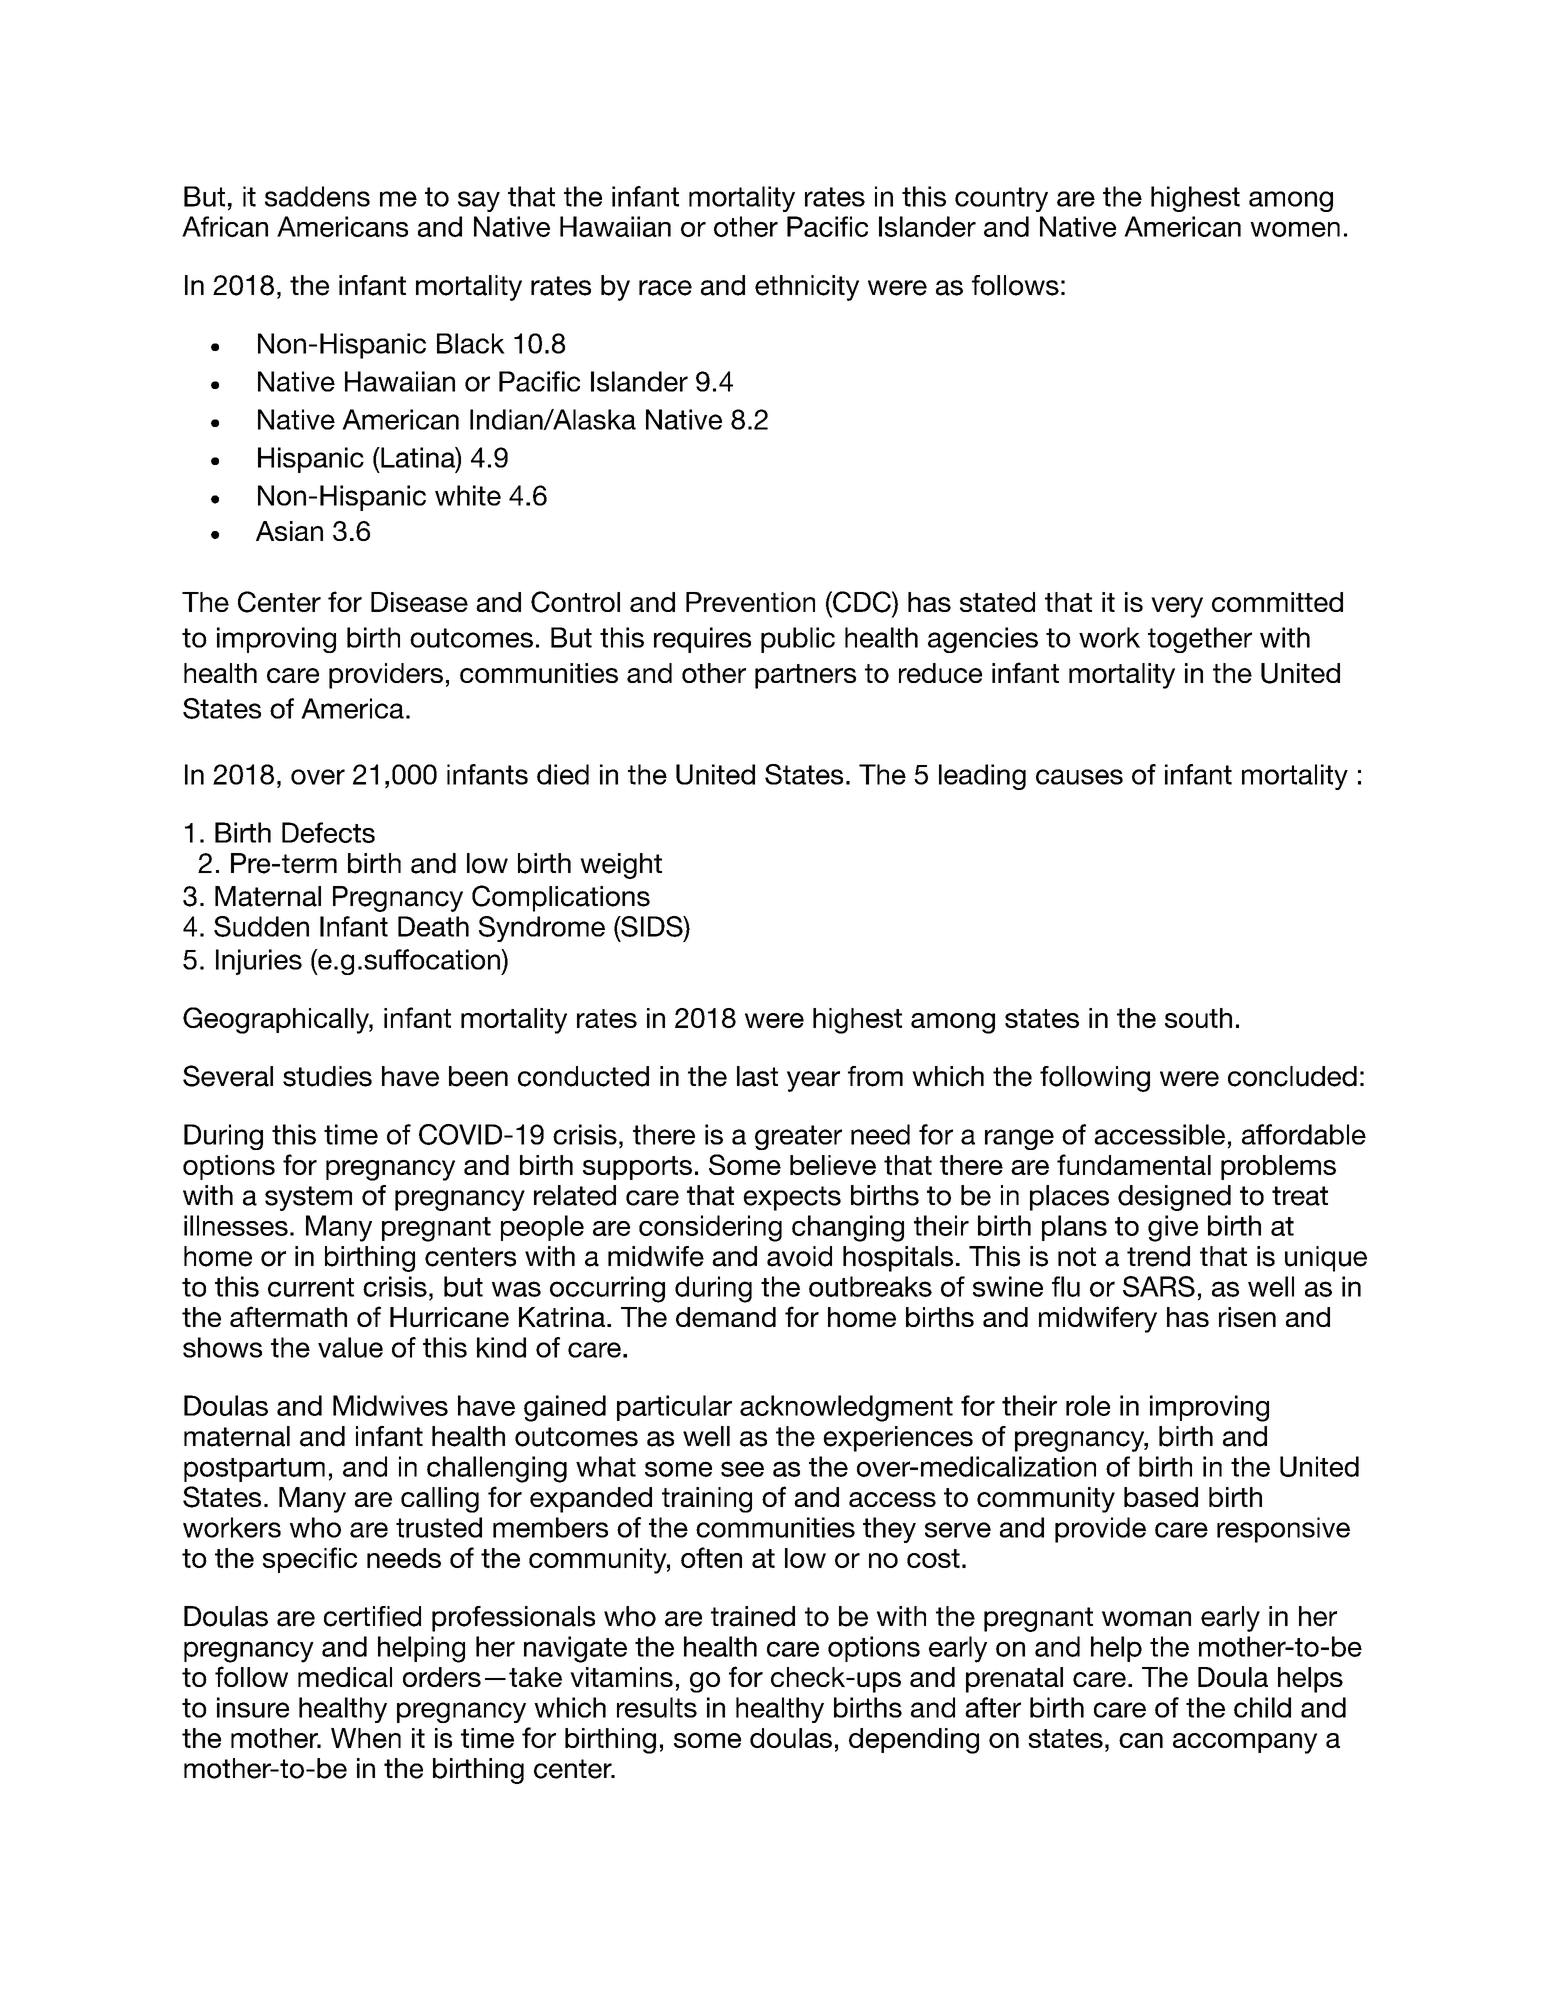 Image resolution: width=1551 pixels, height=2008 pixels. Describe the element at coordinates (308, 1198) in the document. I see `system` at that location.
